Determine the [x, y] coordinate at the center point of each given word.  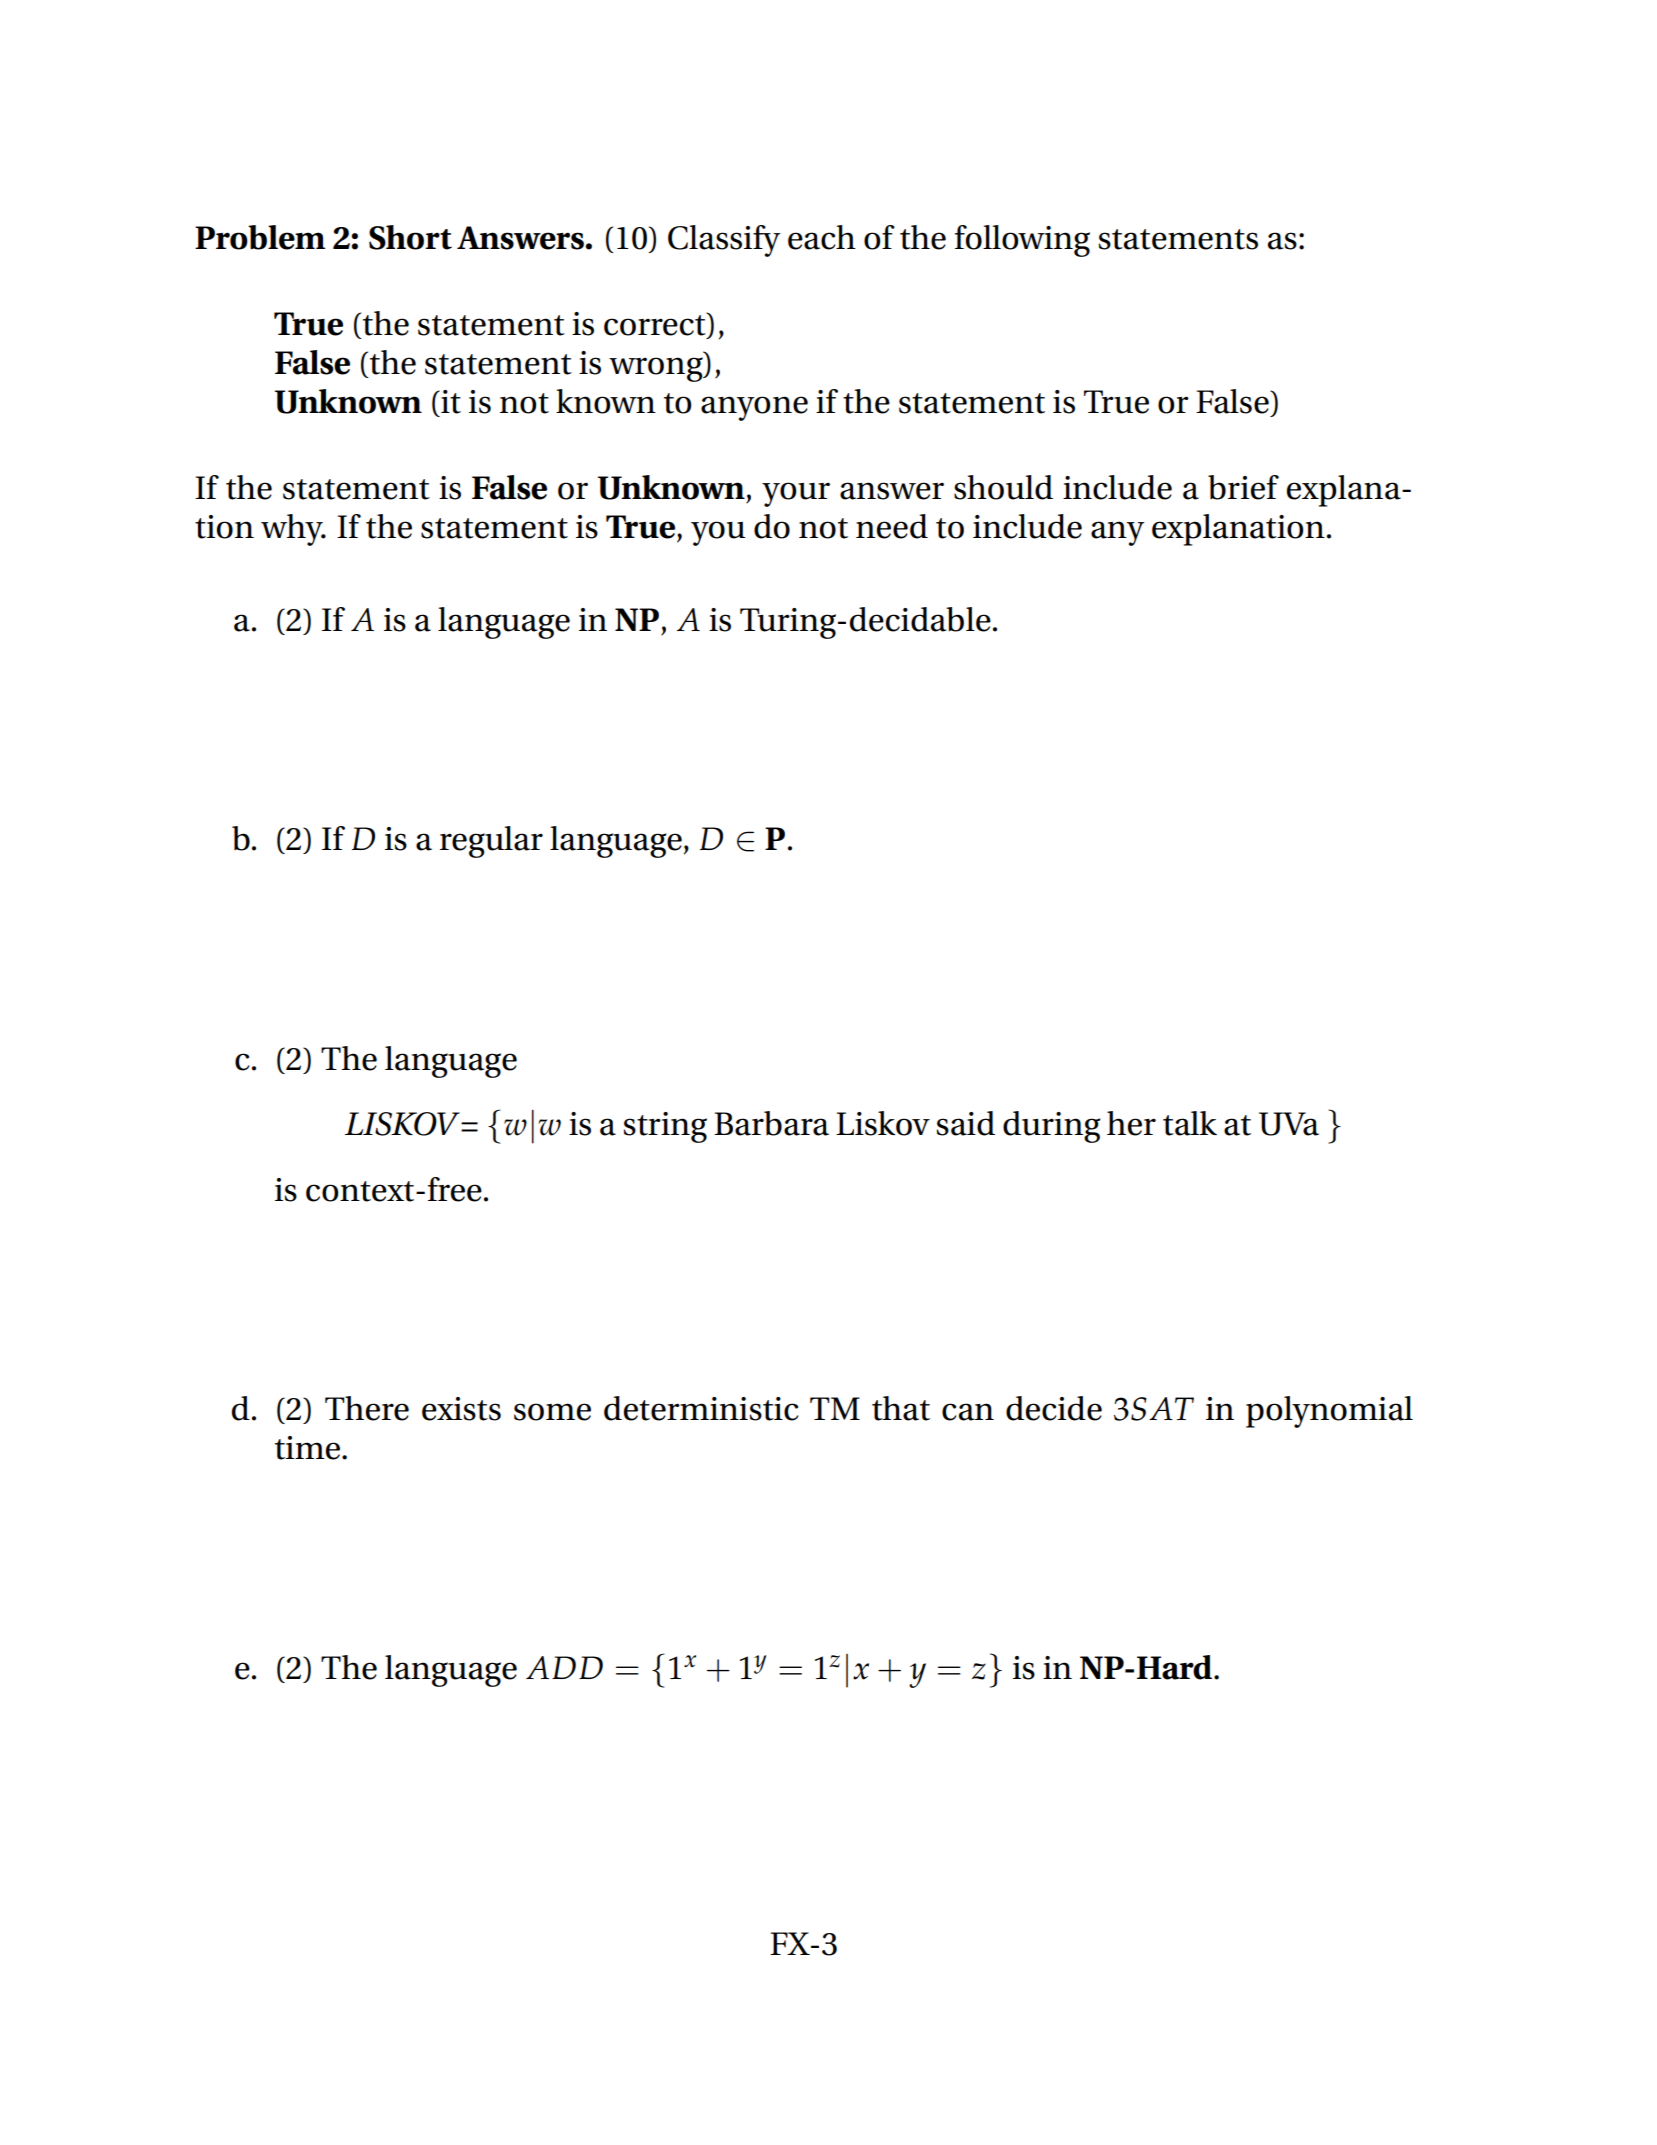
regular [491, 842]
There [367, 1408]
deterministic [701, 1408]
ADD [564, 1667]
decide [1054, 1408]
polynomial [1329, 1412]
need [892, 526]
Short [410, 237]
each [822, 237]
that [901, 1408]
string [665, 1127]
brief [1243, 487]
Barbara [771, 1123]
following [1022, 241]
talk [1190, 1123]
